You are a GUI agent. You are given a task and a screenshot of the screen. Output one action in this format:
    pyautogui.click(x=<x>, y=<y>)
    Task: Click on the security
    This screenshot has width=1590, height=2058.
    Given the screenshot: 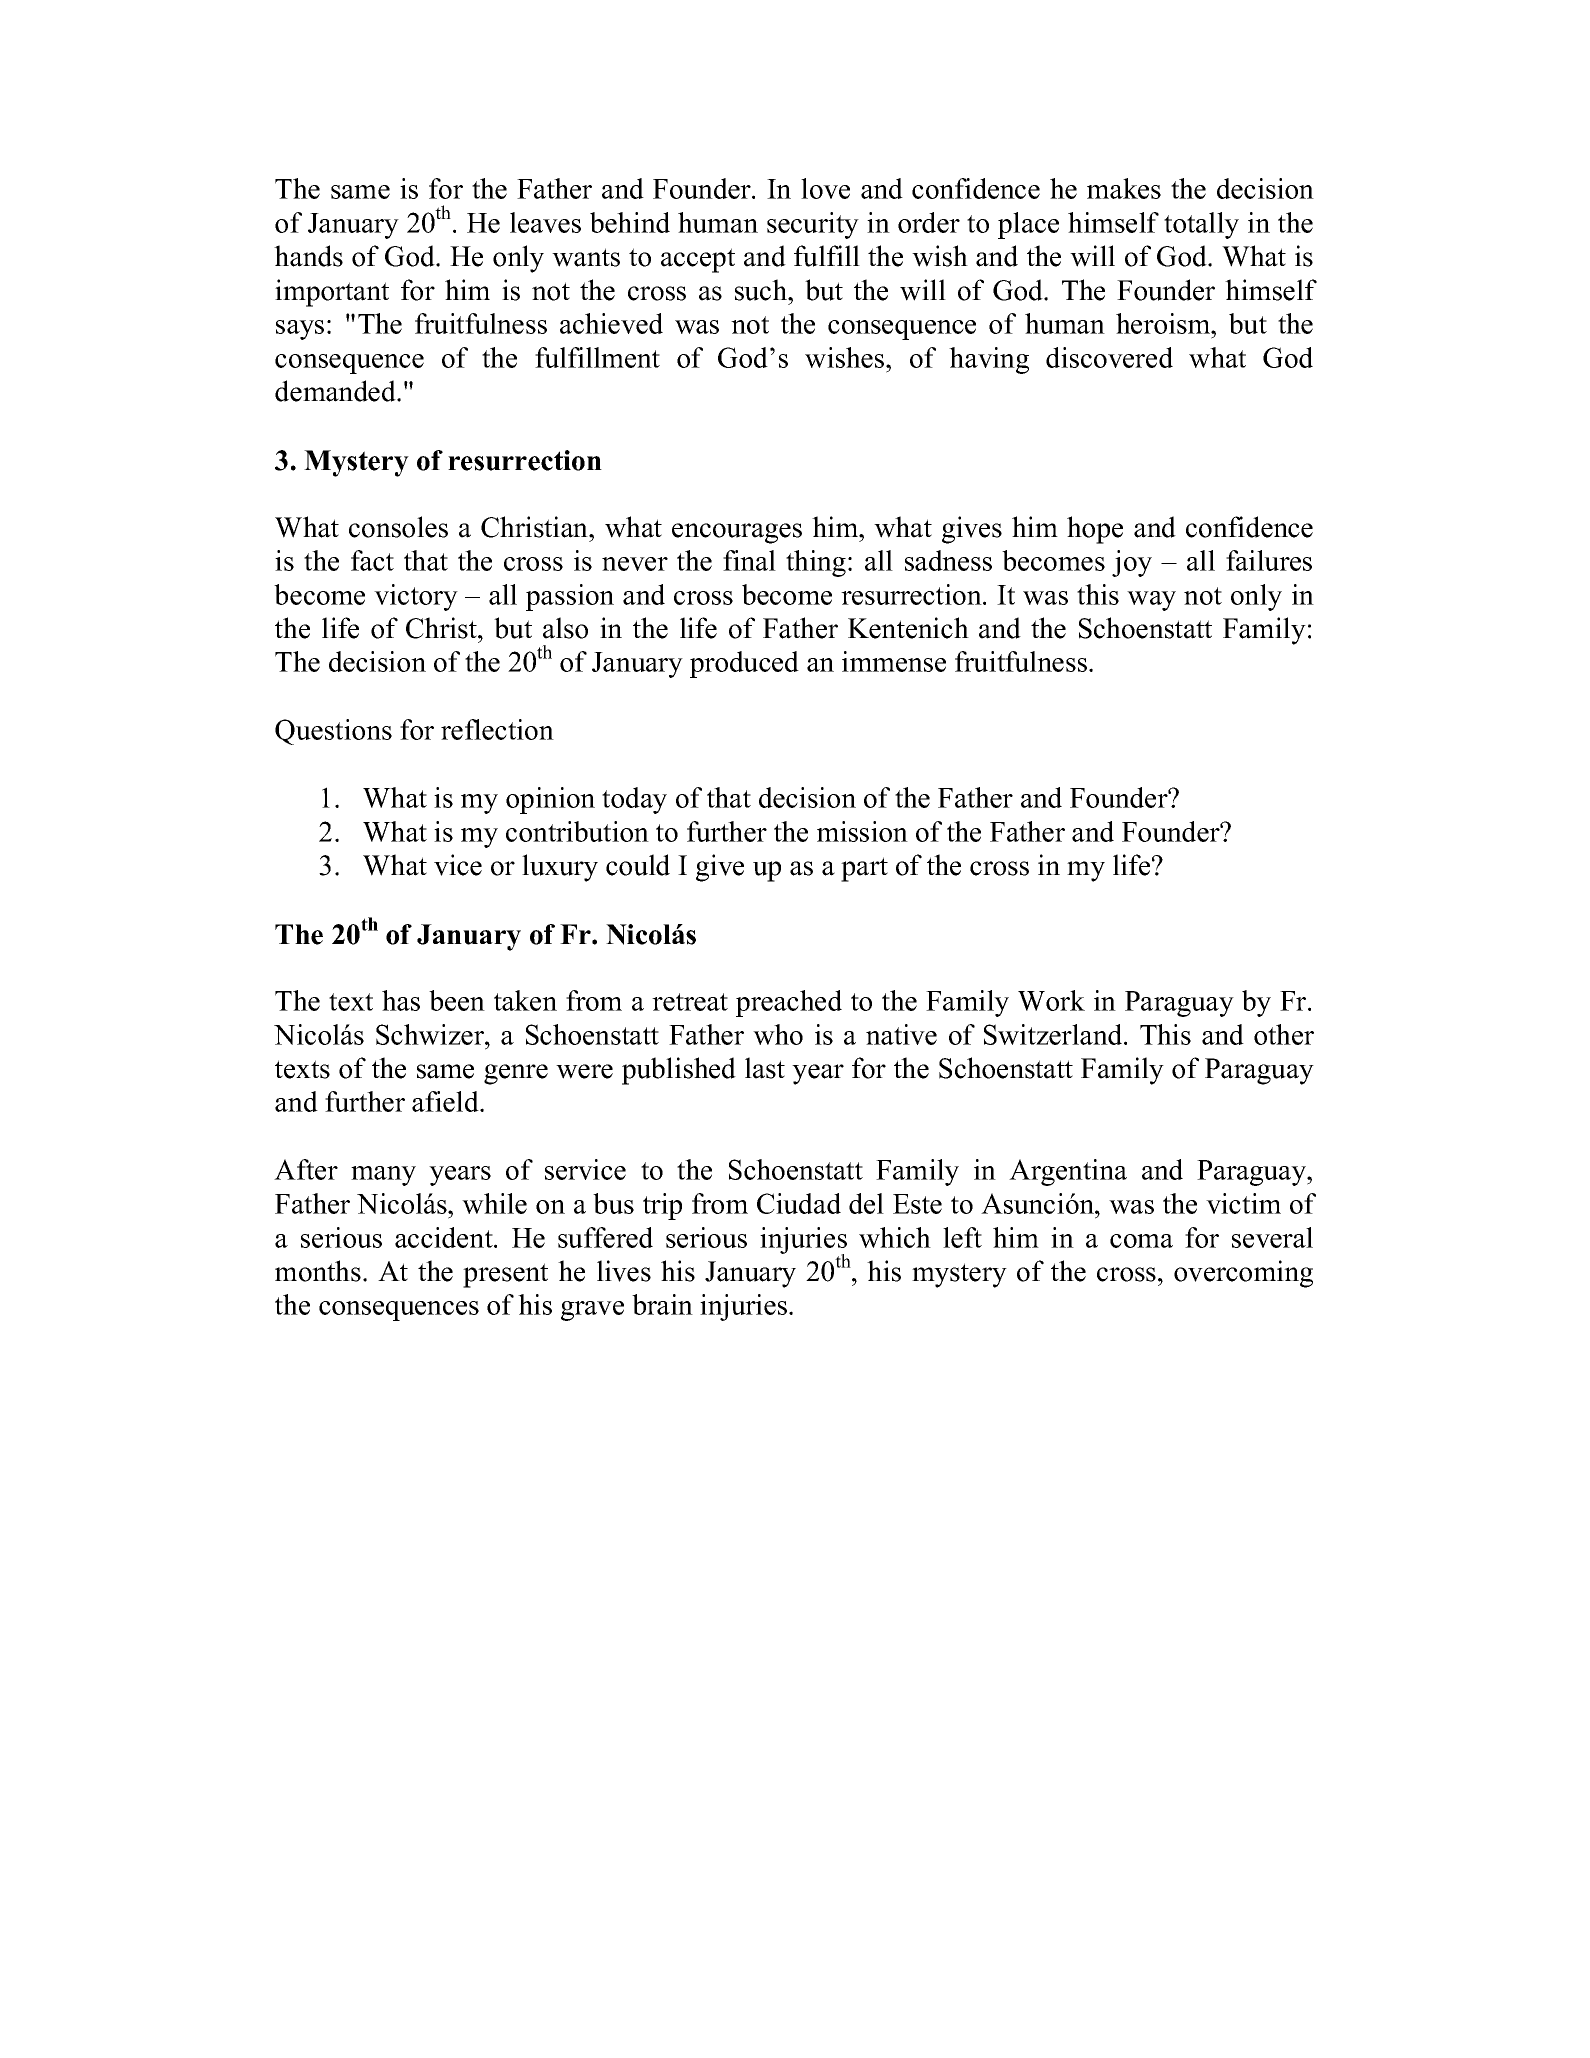 What is the action you would take?
    pyautogui.click(x=813, y=225)
